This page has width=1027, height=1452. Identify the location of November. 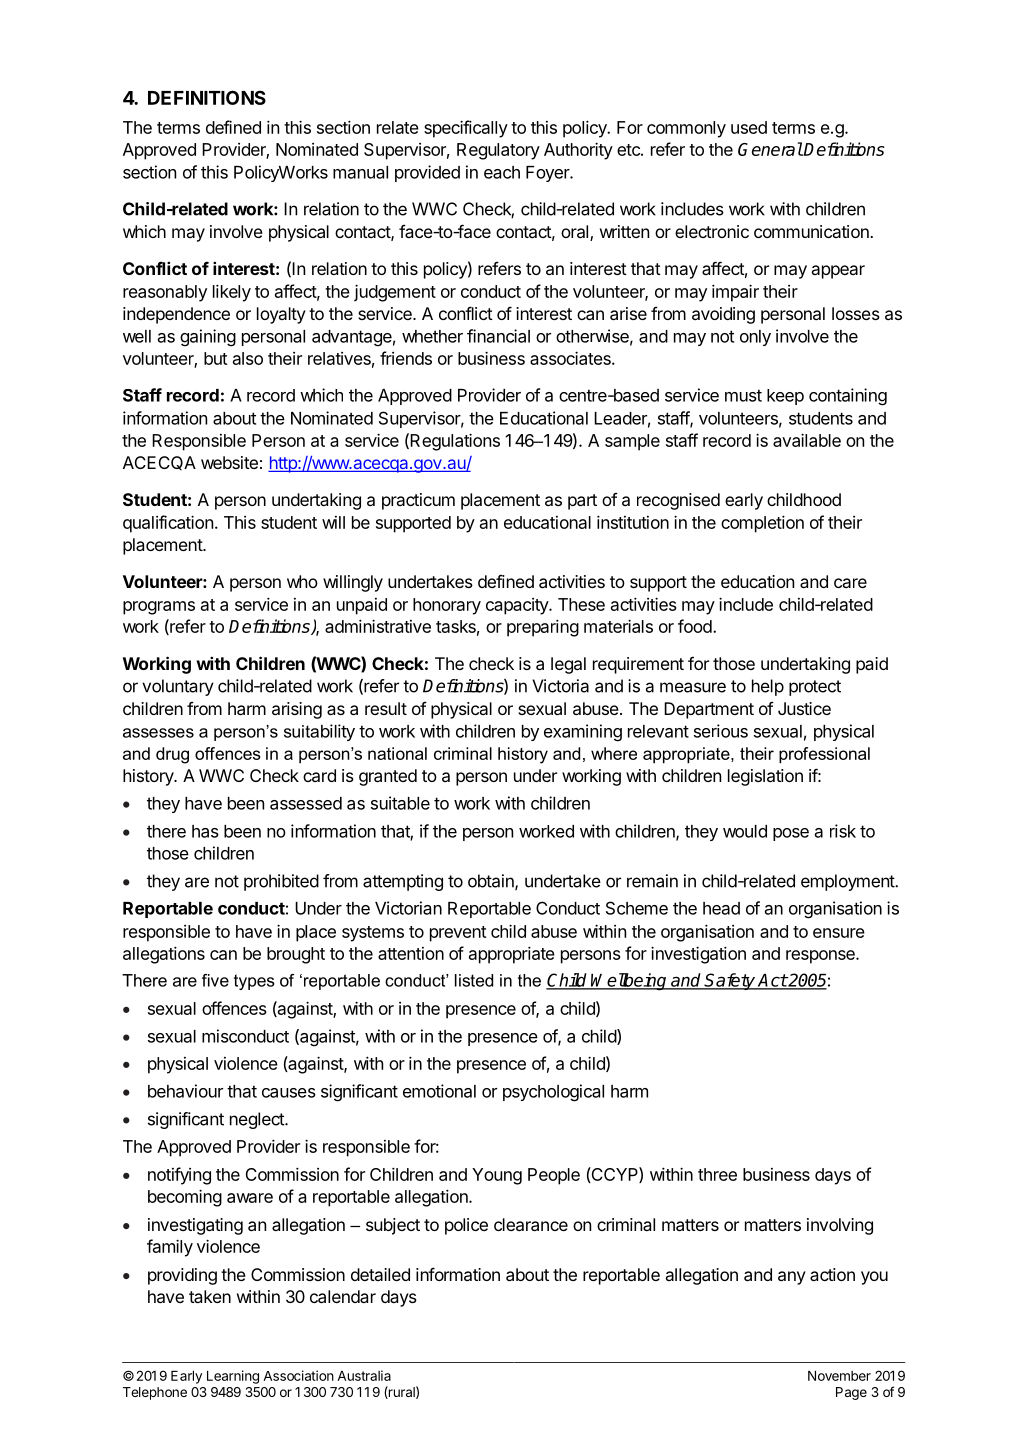
(839, 1376).
